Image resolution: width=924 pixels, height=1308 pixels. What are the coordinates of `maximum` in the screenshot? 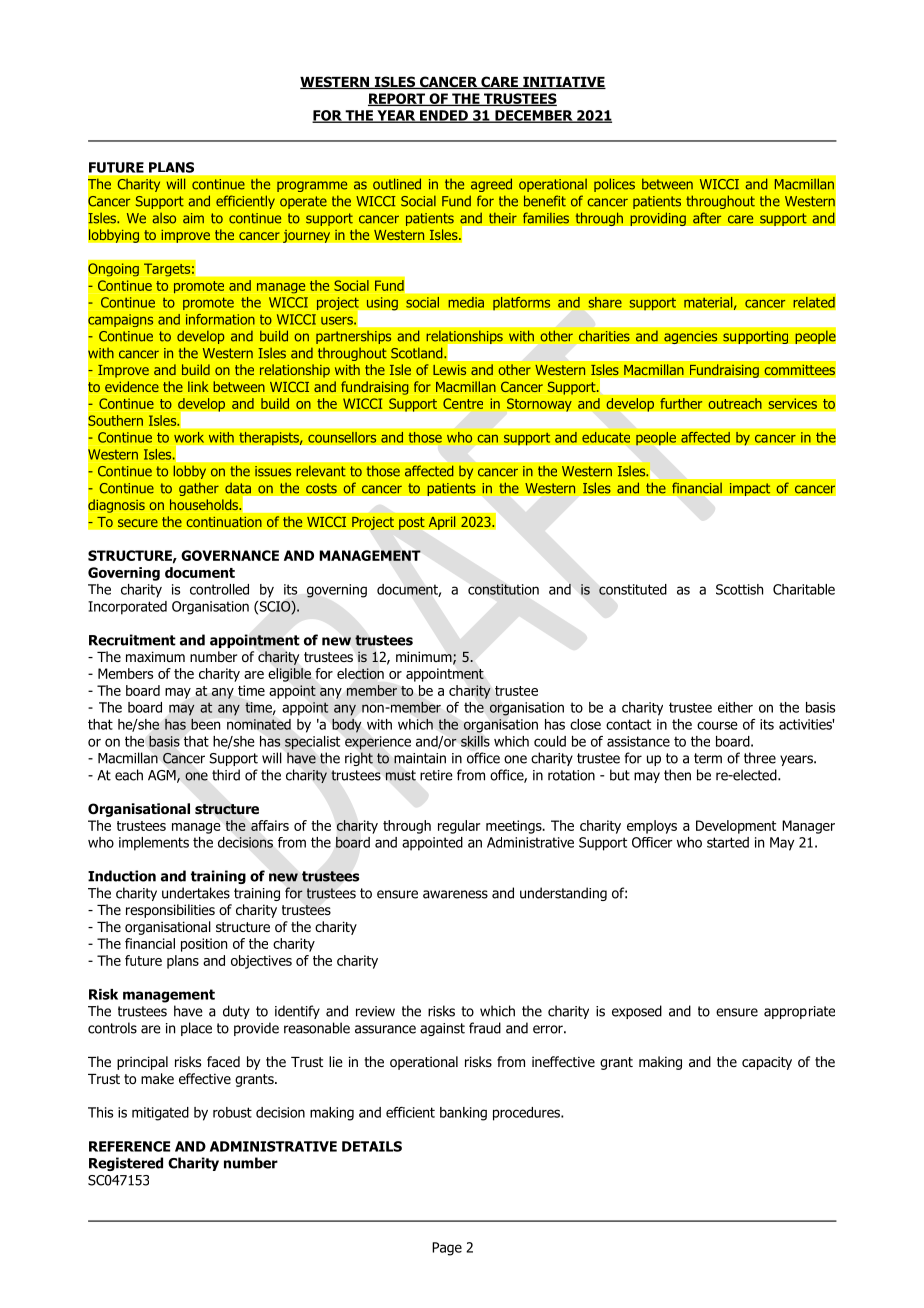 It's located at (155, 656).
